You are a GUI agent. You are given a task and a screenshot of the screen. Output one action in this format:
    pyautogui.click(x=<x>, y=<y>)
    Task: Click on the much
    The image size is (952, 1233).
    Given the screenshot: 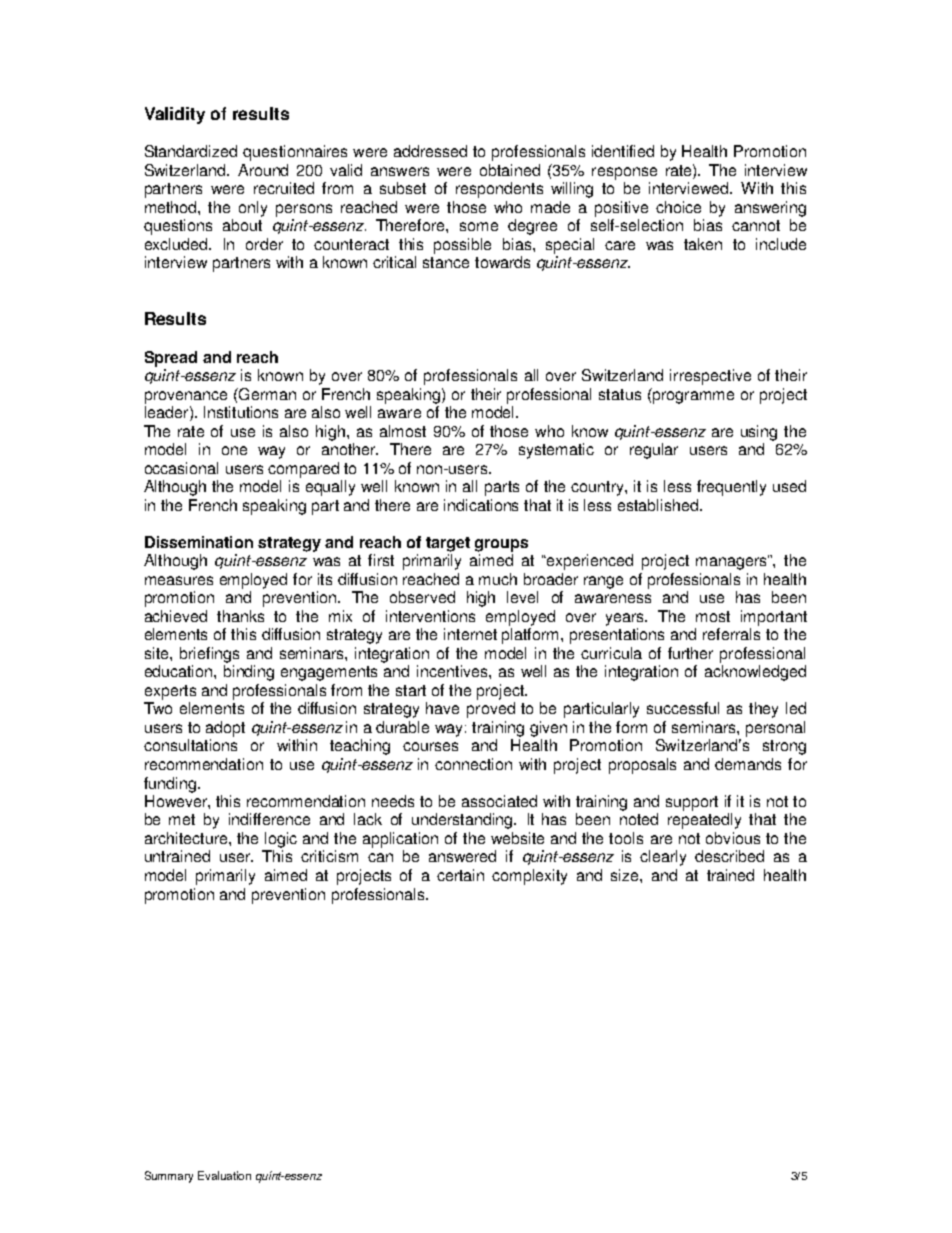 What is the action you would take?
    pyautogui.click(x=498, y=579)
